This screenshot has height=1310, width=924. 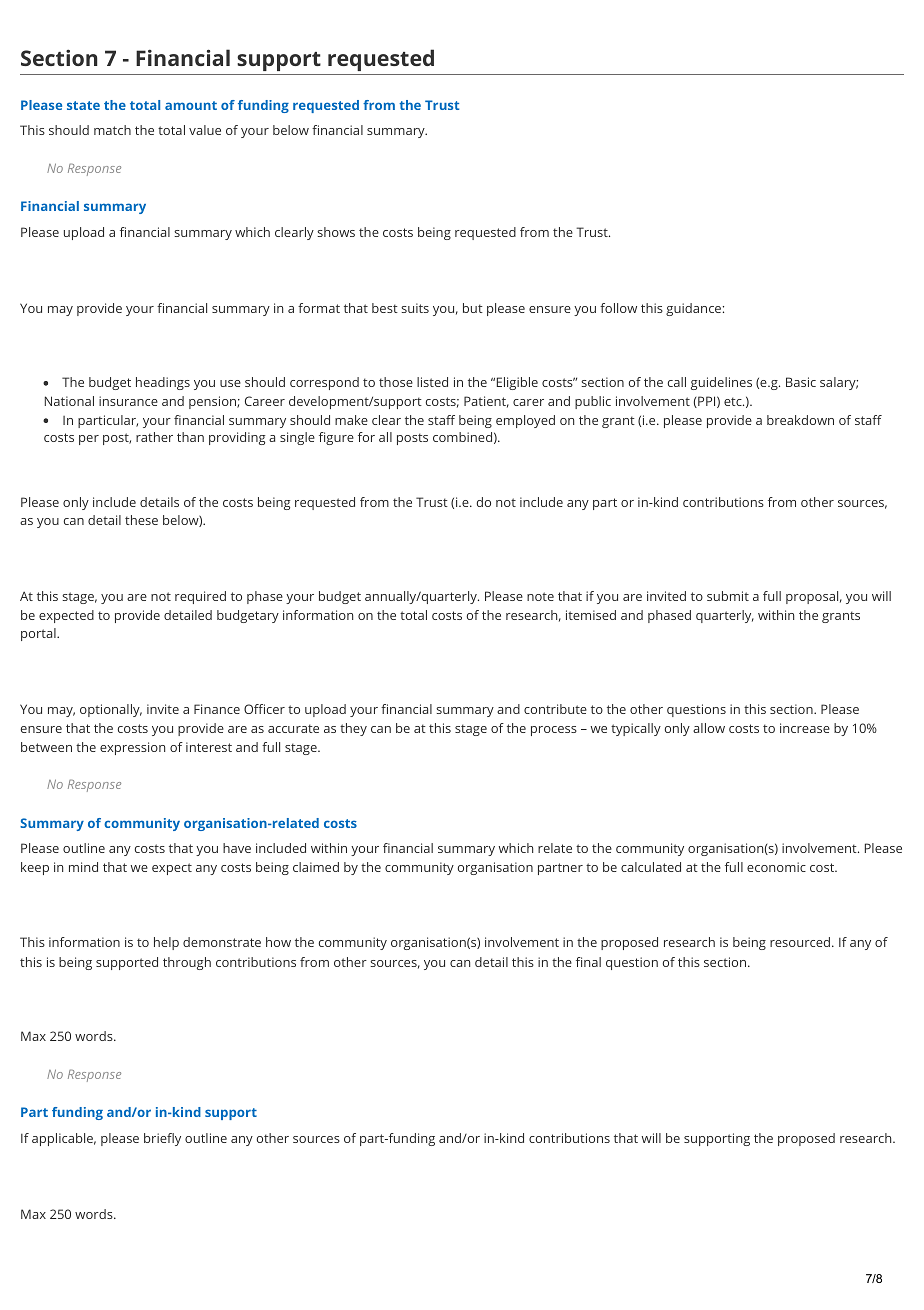 What do you see at coordinates (336, 232) in the screenshot?
I see `shows` at bounding box center [336, 232].
